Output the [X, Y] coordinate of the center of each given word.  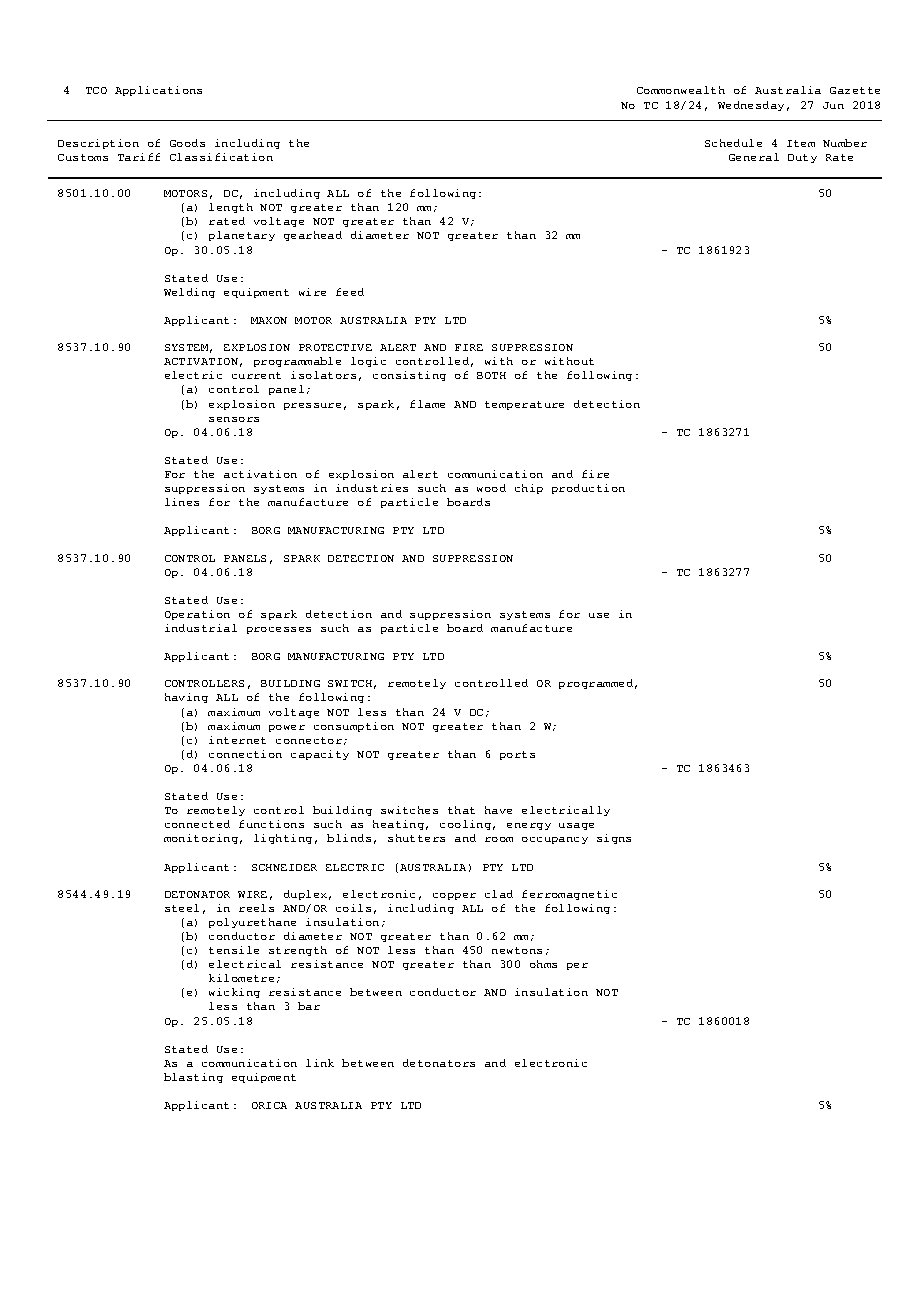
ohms [543, 964]
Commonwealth [681, 90]
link [320, 1063]
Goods [187, 143]
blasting [193, 1078]
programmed [596, 684]
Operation [197, 615]
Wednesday [751, 106]
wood [491, 488]
